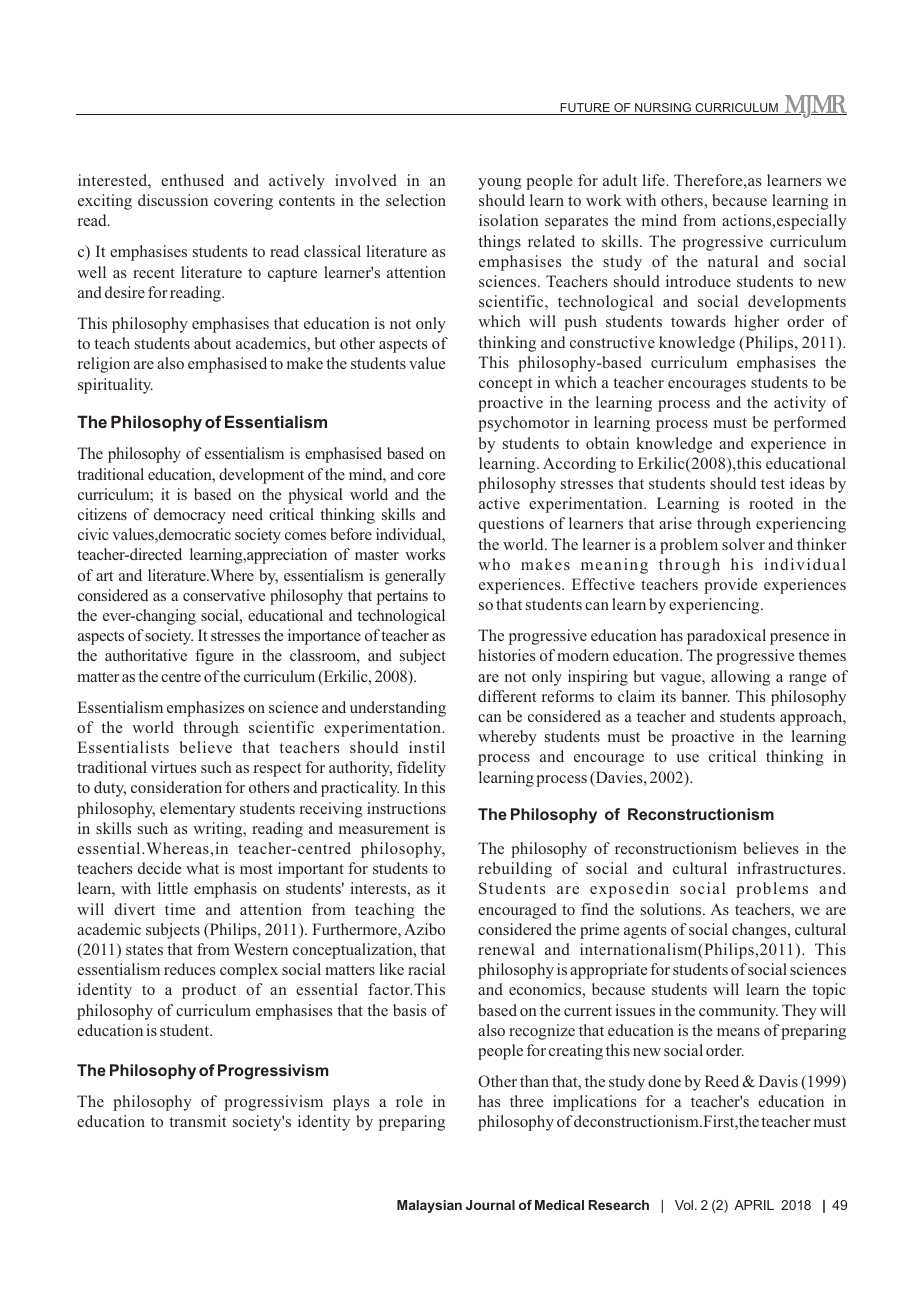  What do you see at coordinates (212, 343) in the document?
I see `about` at bounding box center [212, 343].
